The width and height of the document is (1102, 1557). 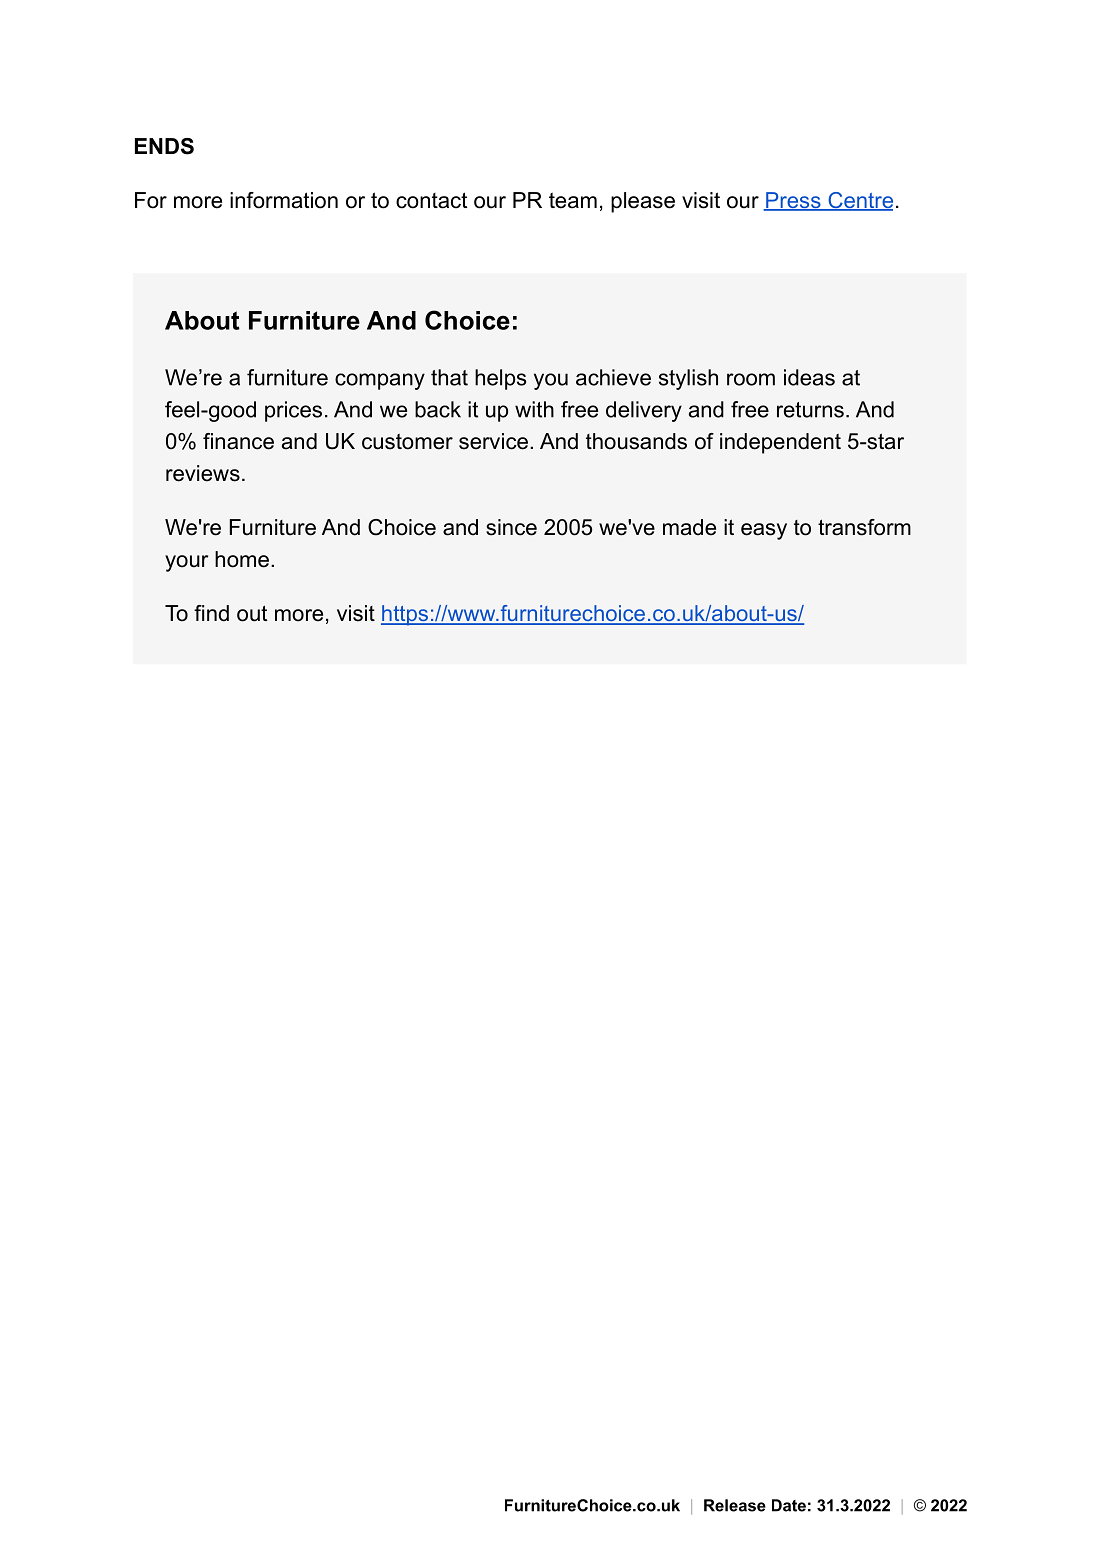 What do you see at coordinates (864, 527) in the document?
I see `transform` at bounding box center [864, 527].
